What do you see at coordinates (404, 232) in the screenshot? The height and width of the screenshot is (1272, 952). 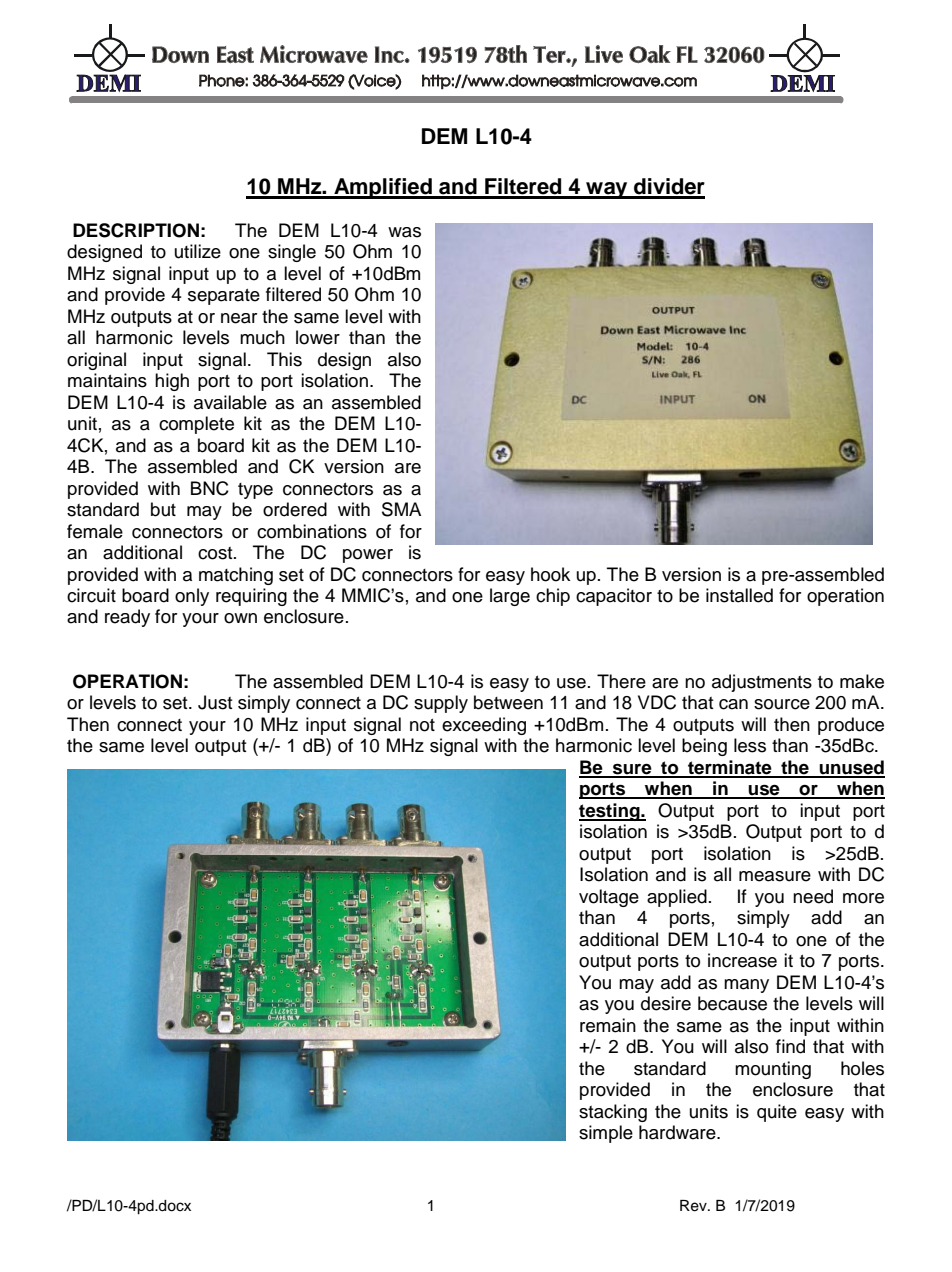 I see `was` at bounding box center [404, 232].
